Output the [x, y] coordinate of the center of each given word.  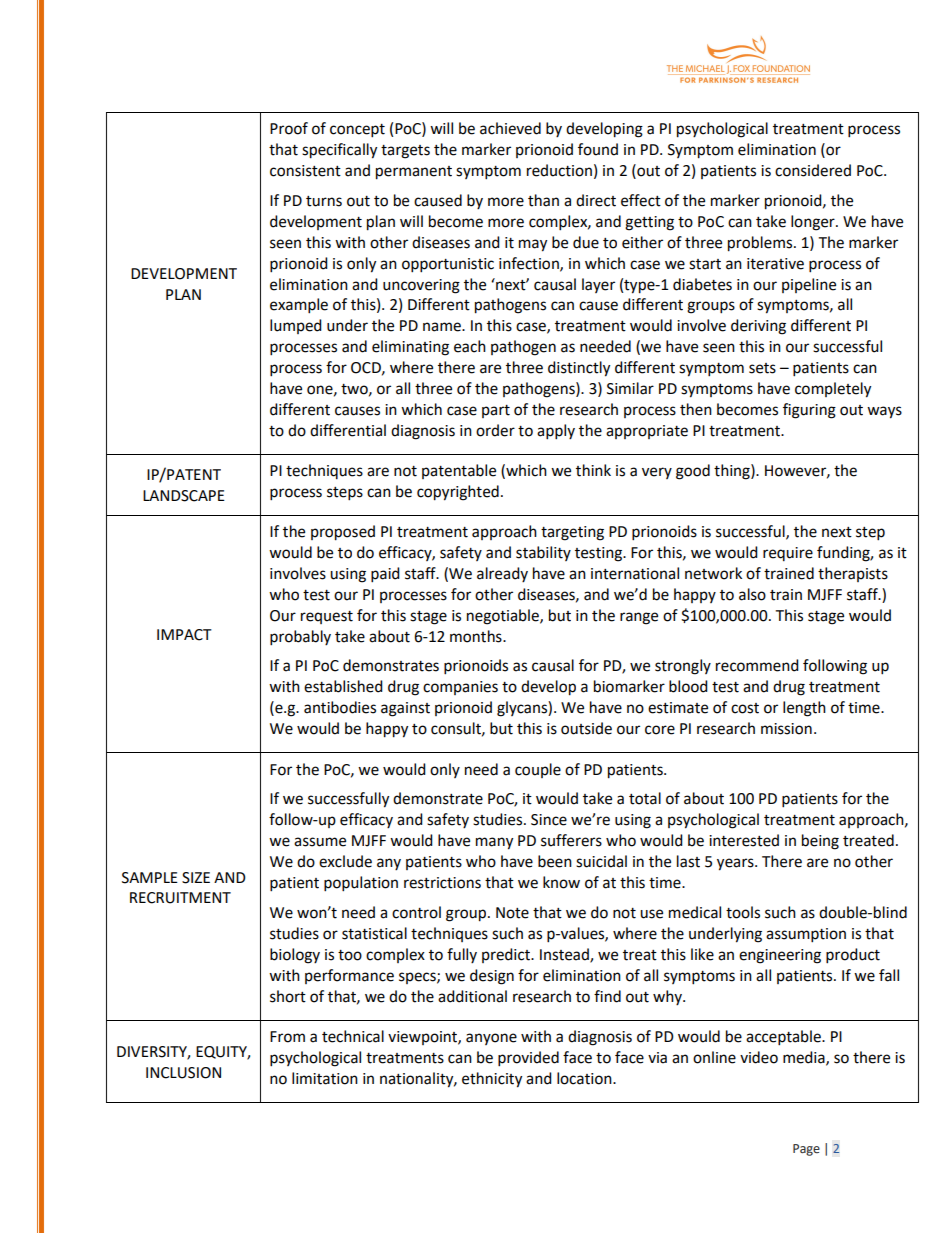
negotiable [504, 617]
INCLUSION [183, 1073]
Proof [289, 128]
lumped [296, 326]
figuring [809, 411]
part [496, 411]
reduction [559, 170]
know [561, 882]
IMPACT [184, 635]
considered [813, 170]
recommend [757, 665]
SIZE [196, 878]
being [820, 842]
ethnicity [492, 1080]
